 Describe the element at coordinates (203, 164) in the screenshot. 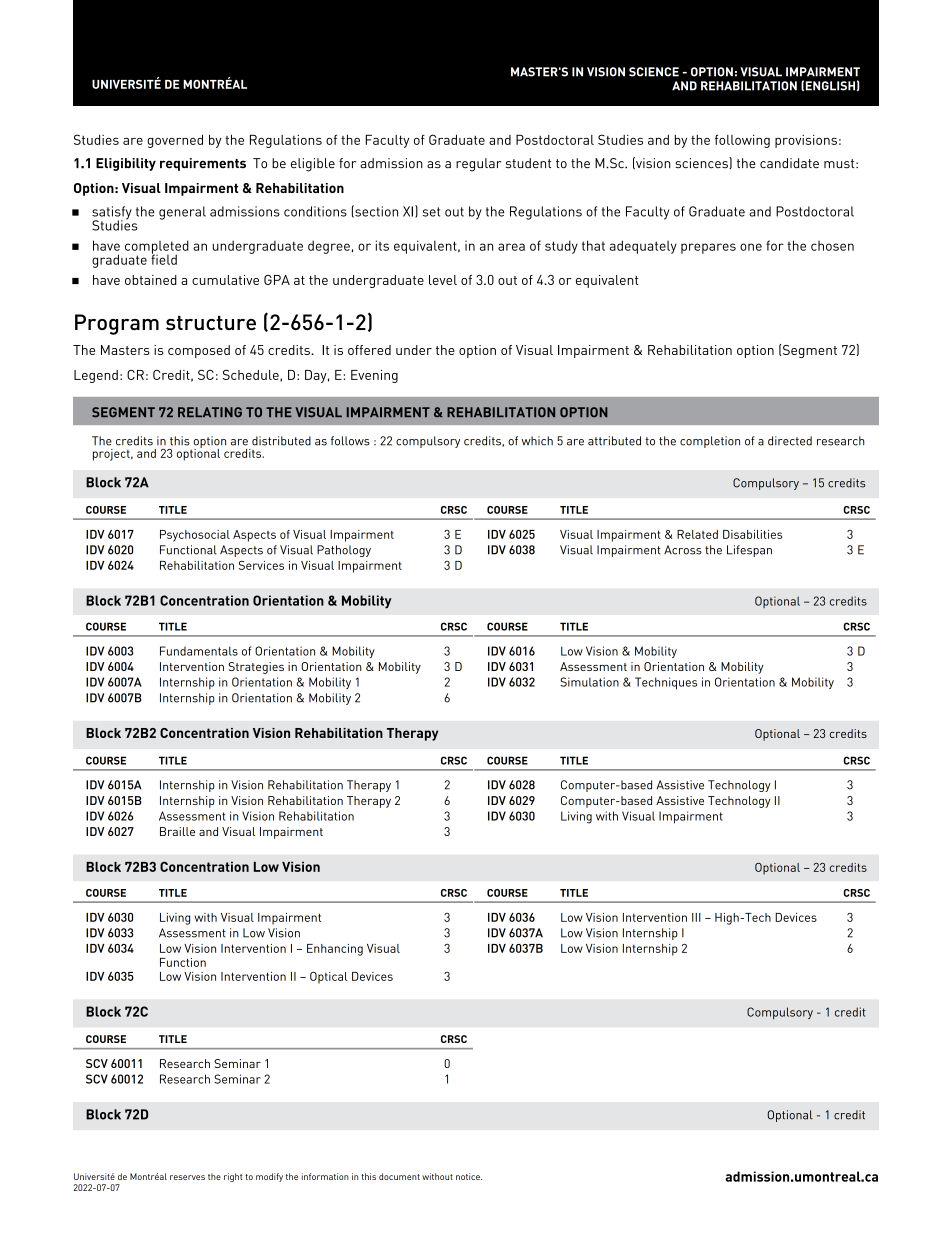

I see `requirements` at that location.
